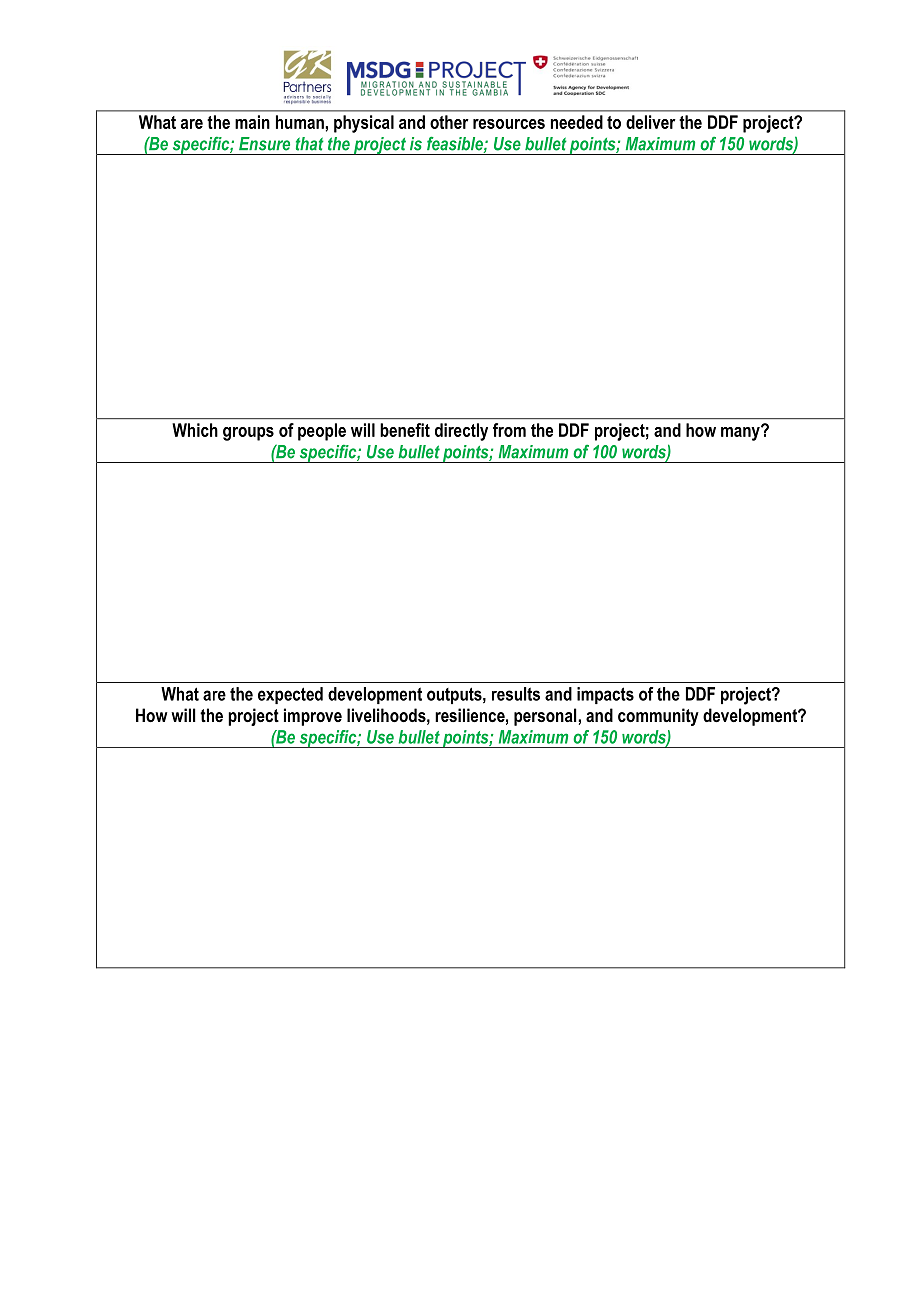 Image resolution: width=924 pixels, height=1308 pixels. What do you see at coordinates (195, 430) in the screenshot?
I see `Which` at bounding box center [195, 430].
